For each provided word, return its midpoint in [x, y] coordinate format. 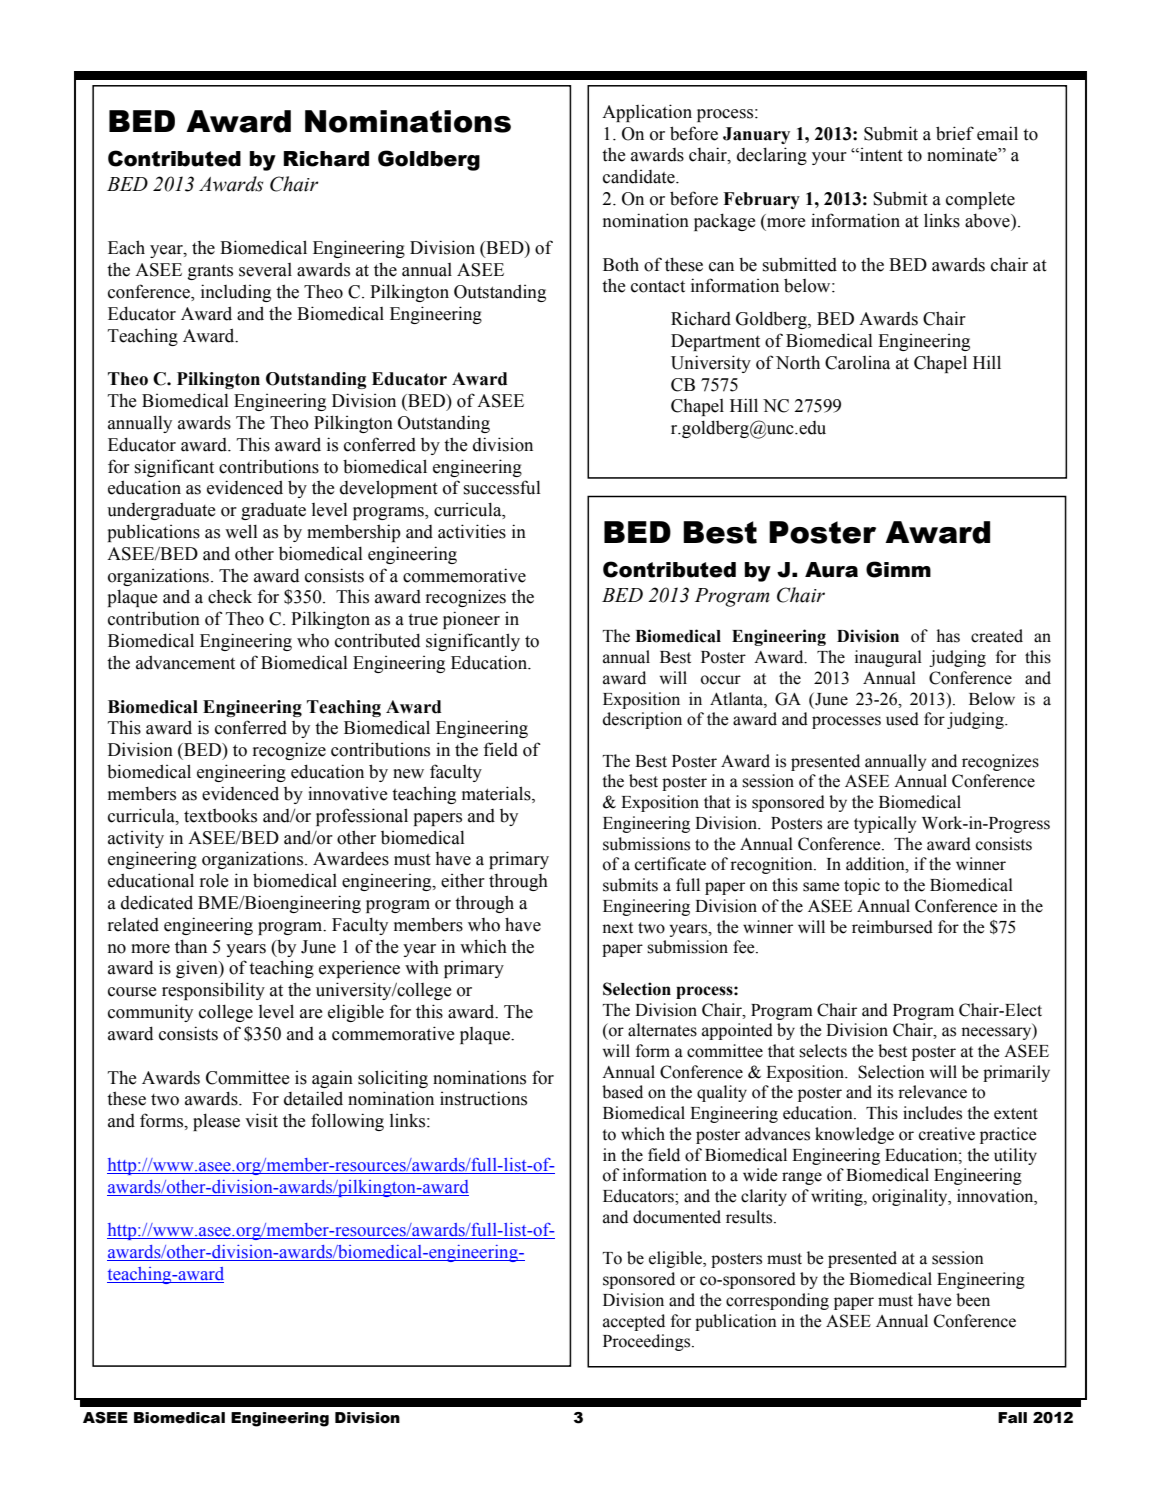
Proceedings [648, 1342]
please [216, 1122]
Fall [1012, 1418]
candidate [640, 176]
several [265, 270]
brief [955, 133]
